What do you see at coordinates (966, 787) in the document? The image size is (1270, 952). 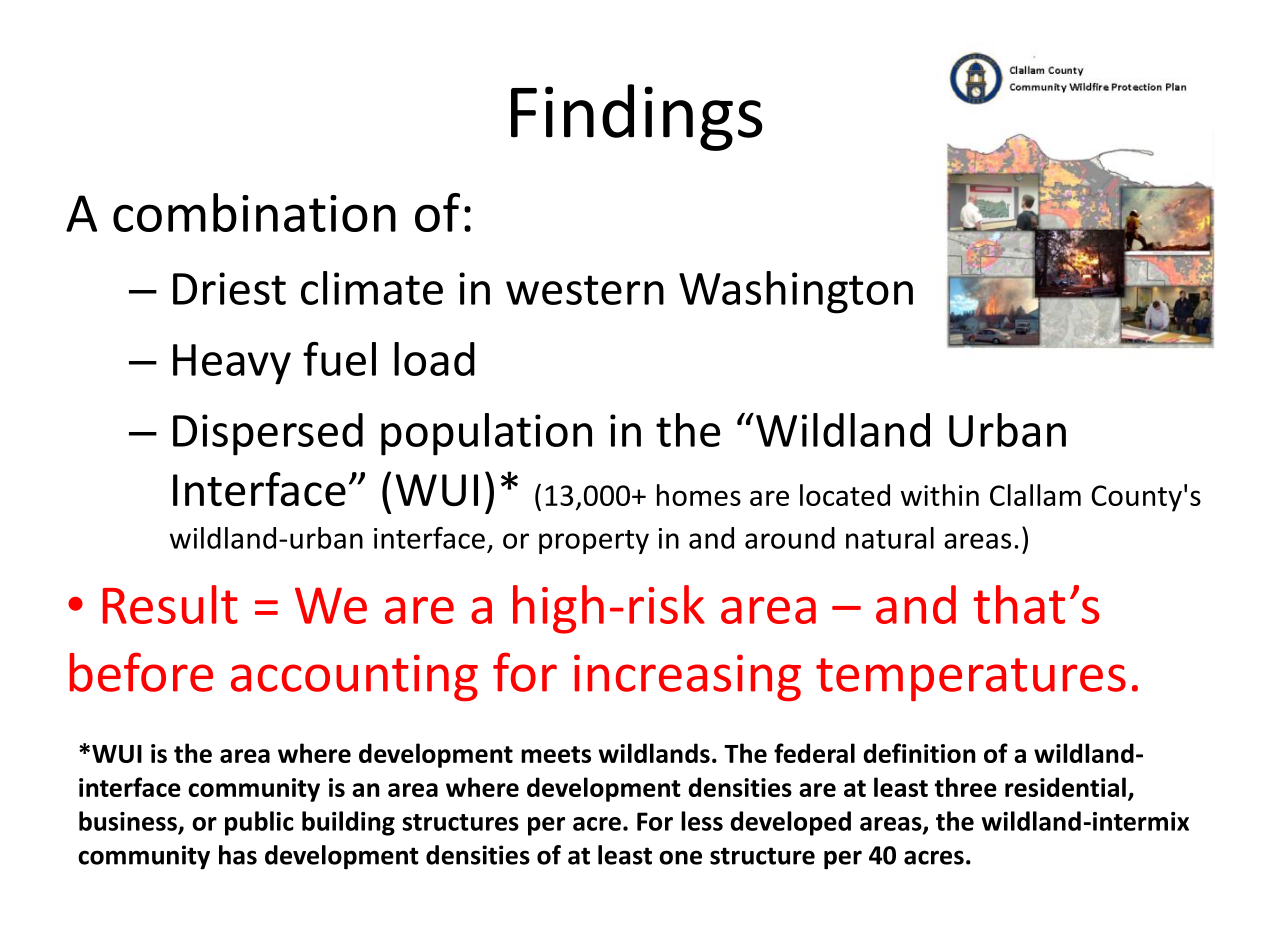 I see `three` at bounding box center [966, 787].
